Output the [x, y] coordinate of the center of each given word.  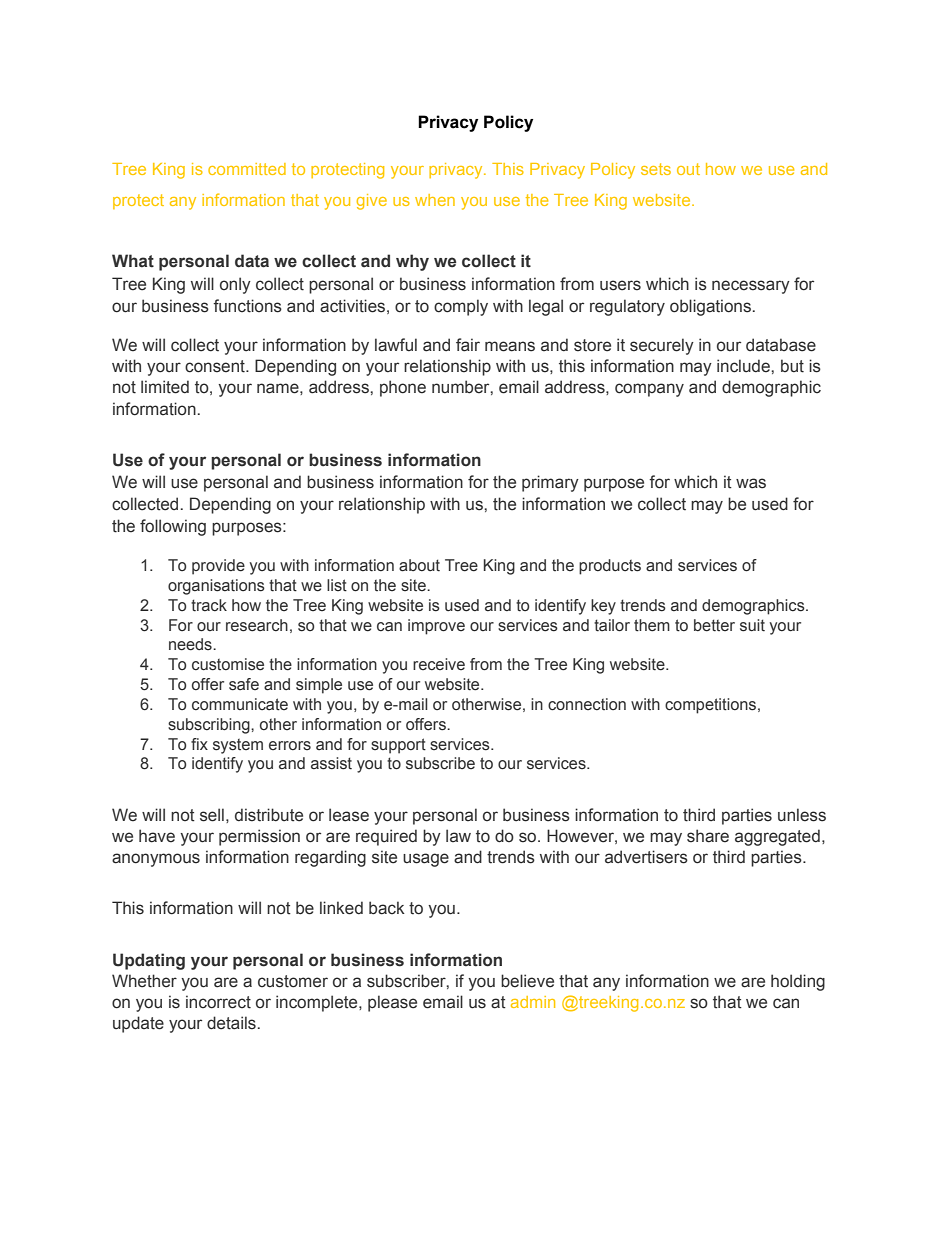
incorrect [218, 1002]
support [398, 746]
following [173, 527]
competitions [712, 706]
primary [550, 483]
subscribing [210, 726]
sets [656, 169]
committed [247, 169]
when [435, 200]
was [751, 483]
